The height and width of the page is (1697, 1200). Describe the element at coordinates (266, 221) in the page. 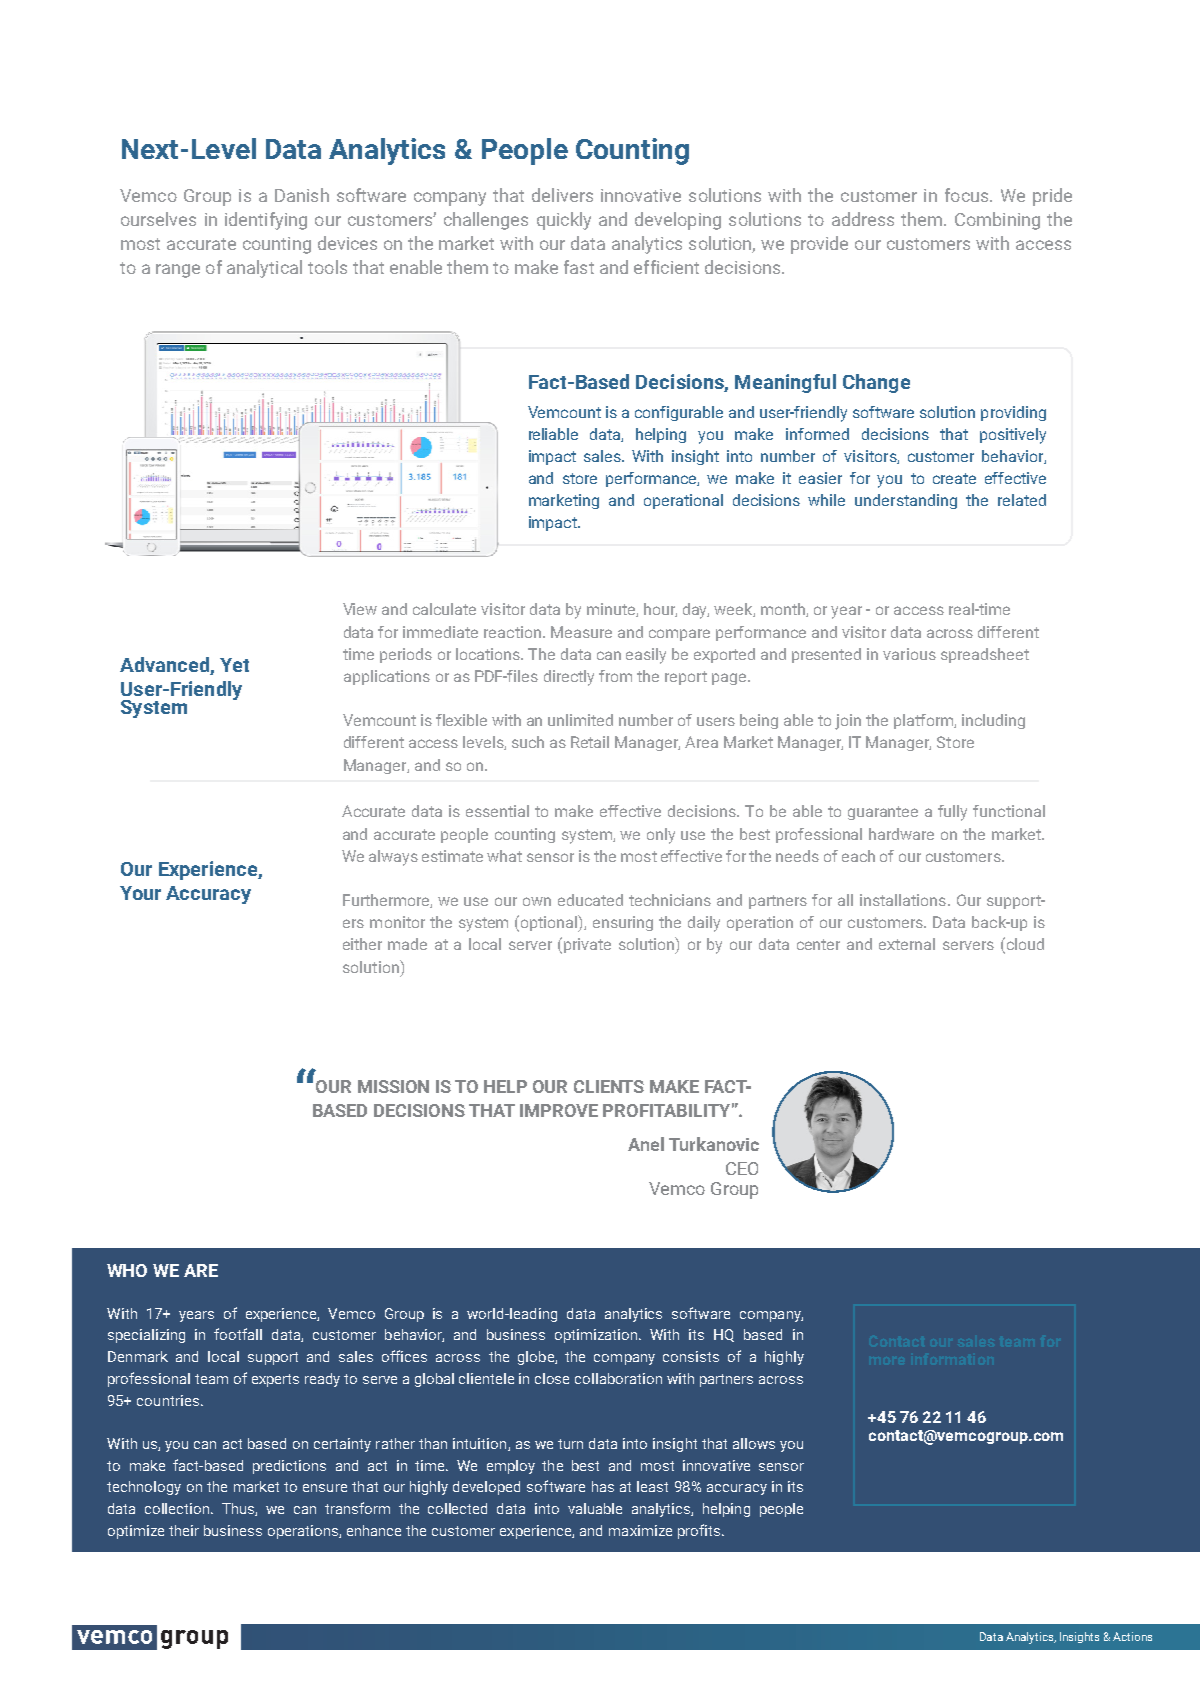

I see `identifying` at that location.
